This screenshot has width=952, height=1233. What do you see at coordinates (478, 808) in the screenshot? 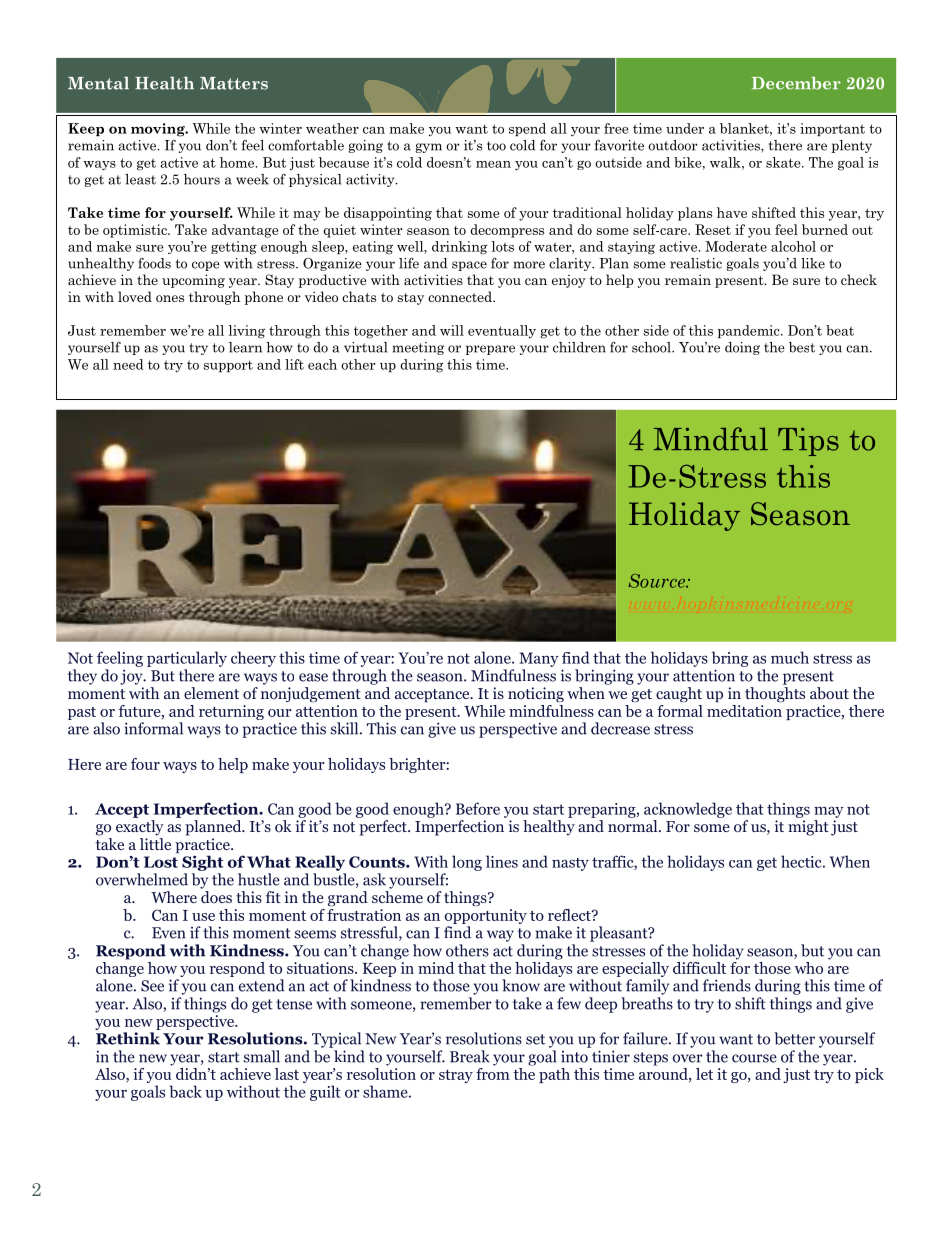
I see `Before` at bounding box center [478, 808].
